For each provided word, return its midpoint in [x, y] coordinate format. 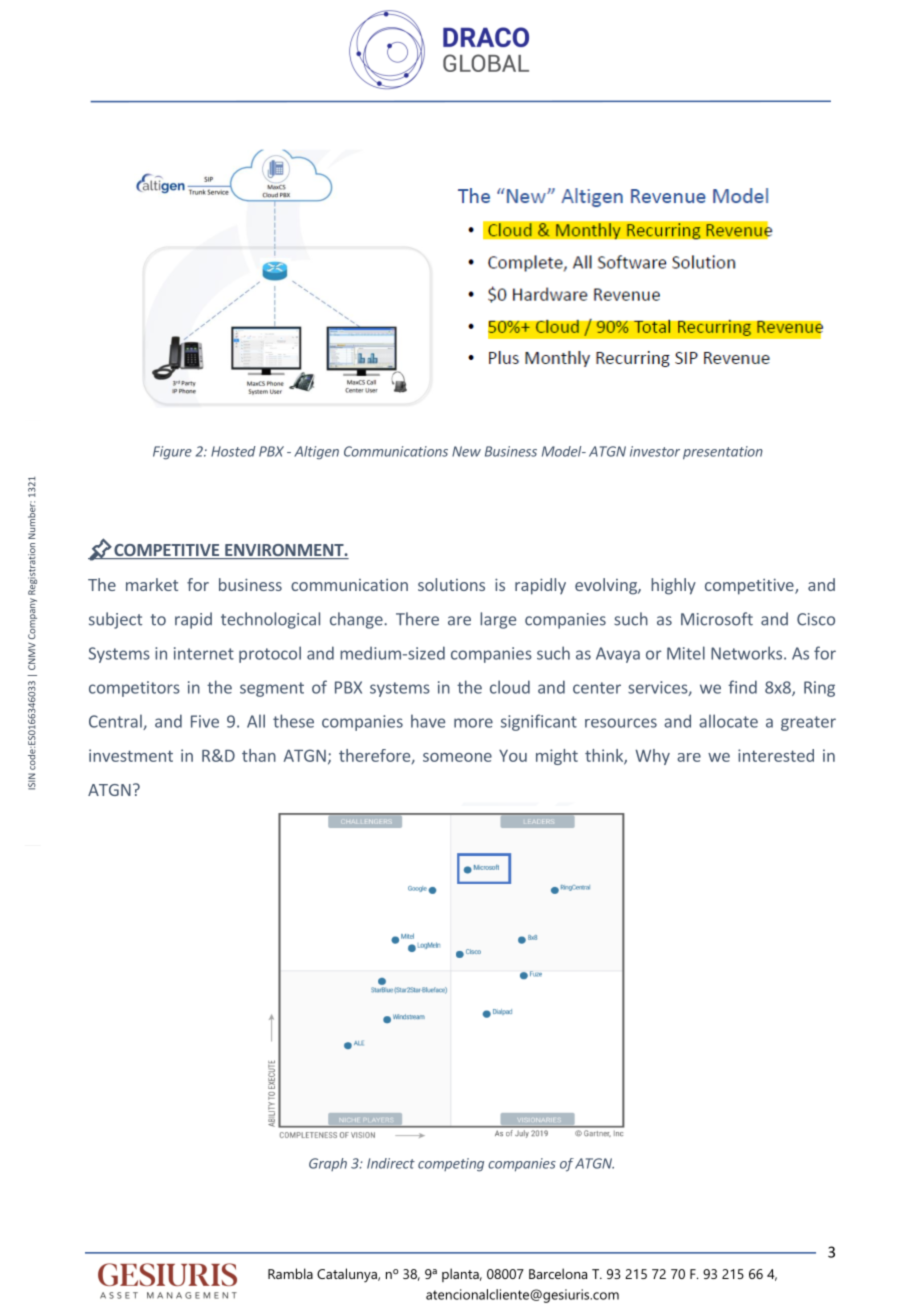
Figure [172, 453]
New [466, 451]
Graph [328, 1164]
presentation [723, 453]
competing [451, 1165]
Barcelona [558, 1273]
